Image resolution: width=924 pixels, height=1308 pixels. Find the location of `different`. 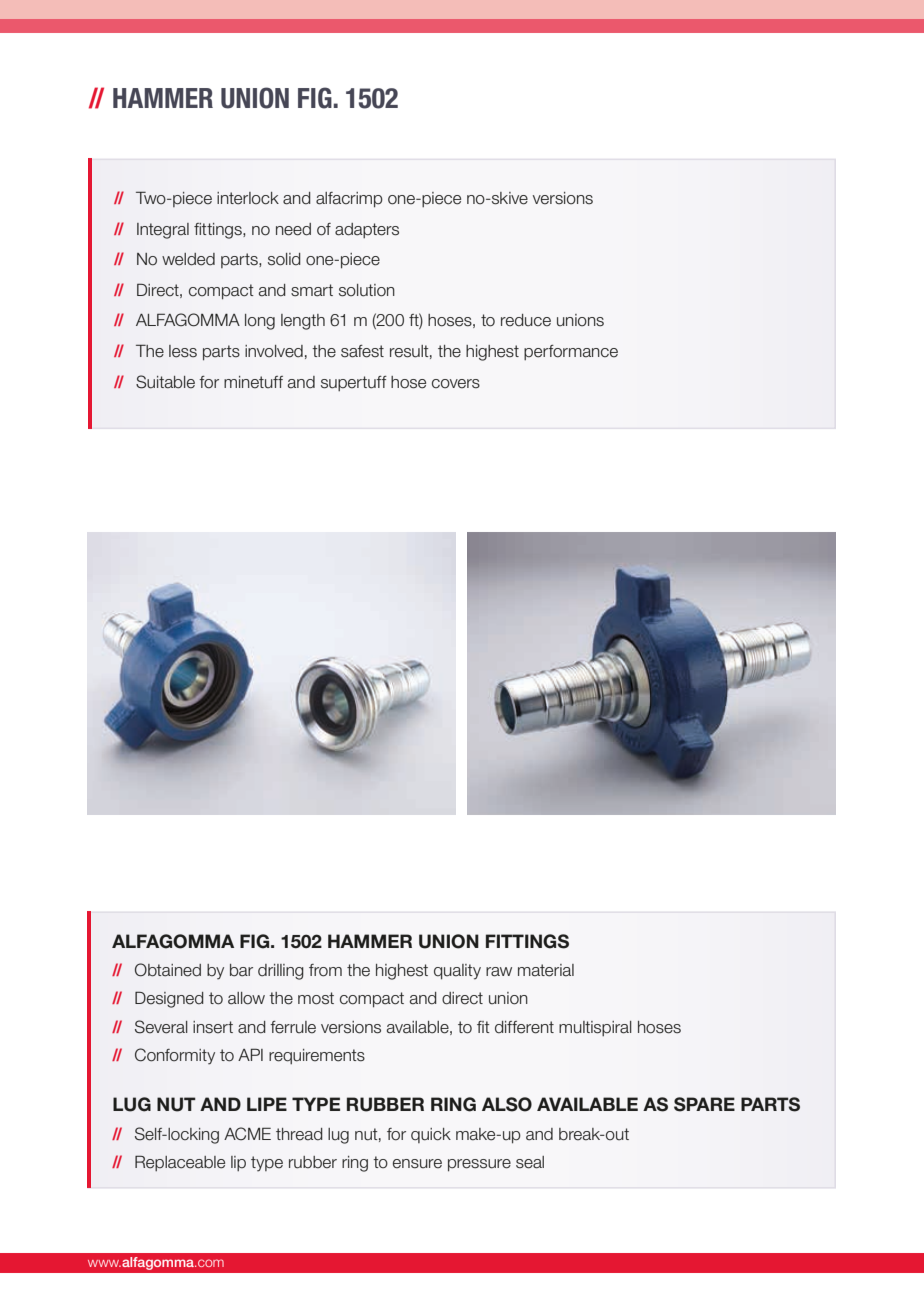

different is located at coordinates (524, 1027).
